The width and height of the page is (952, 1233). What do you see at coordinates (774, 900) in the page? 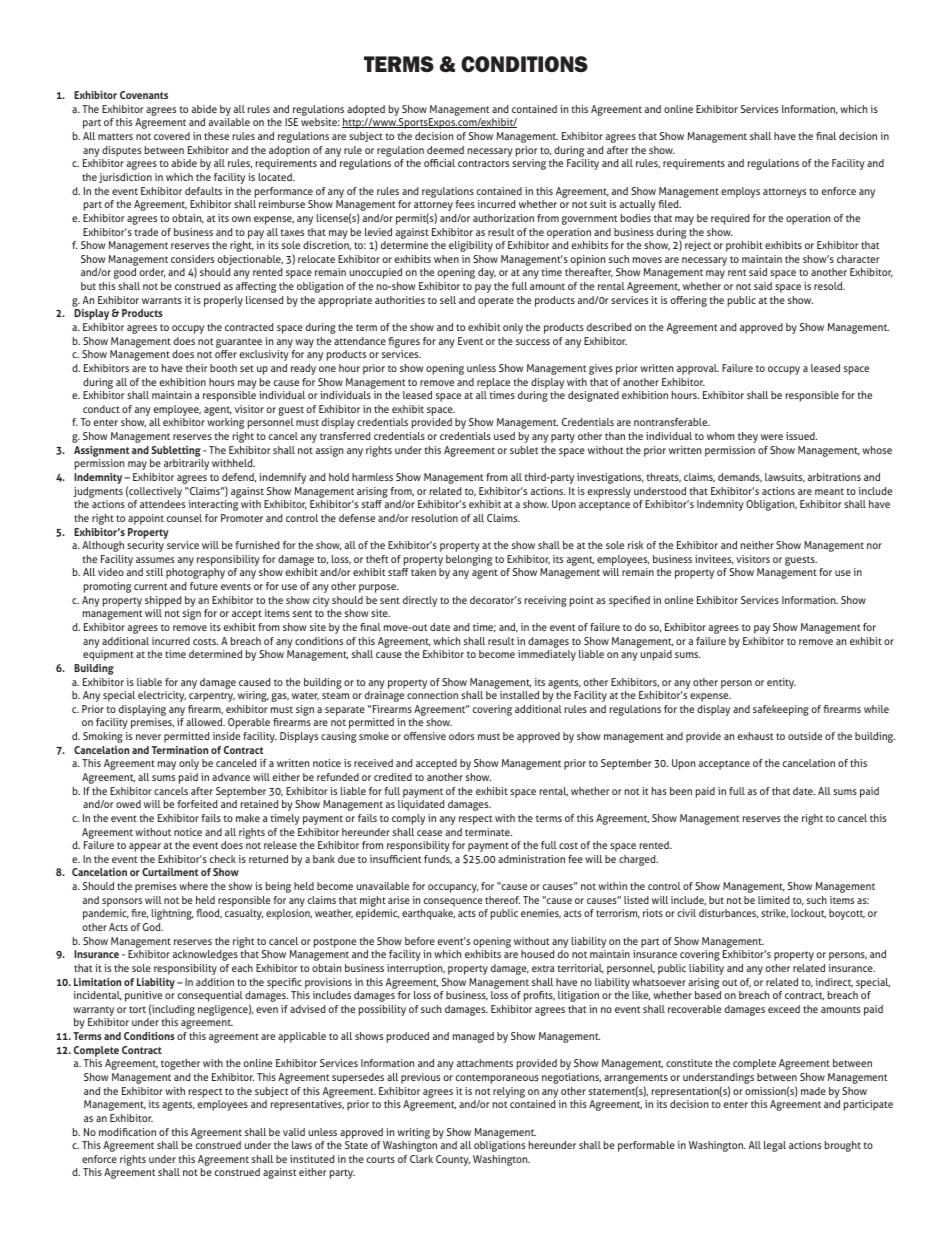
I see `limited` at bounding box center [774, 900].
